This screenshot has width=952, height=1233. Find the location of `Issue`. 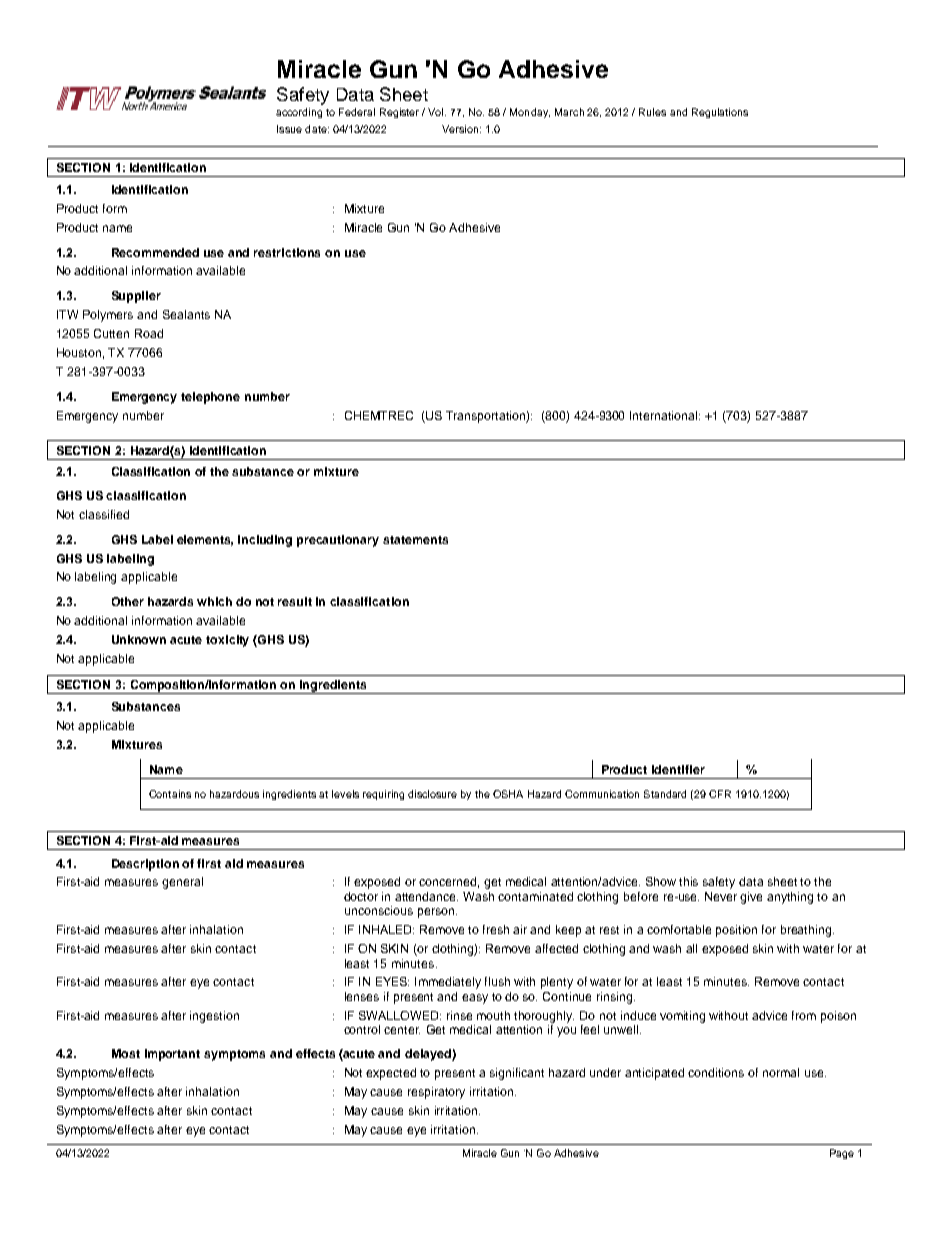

Issue is located at coordinates (289, 129).
